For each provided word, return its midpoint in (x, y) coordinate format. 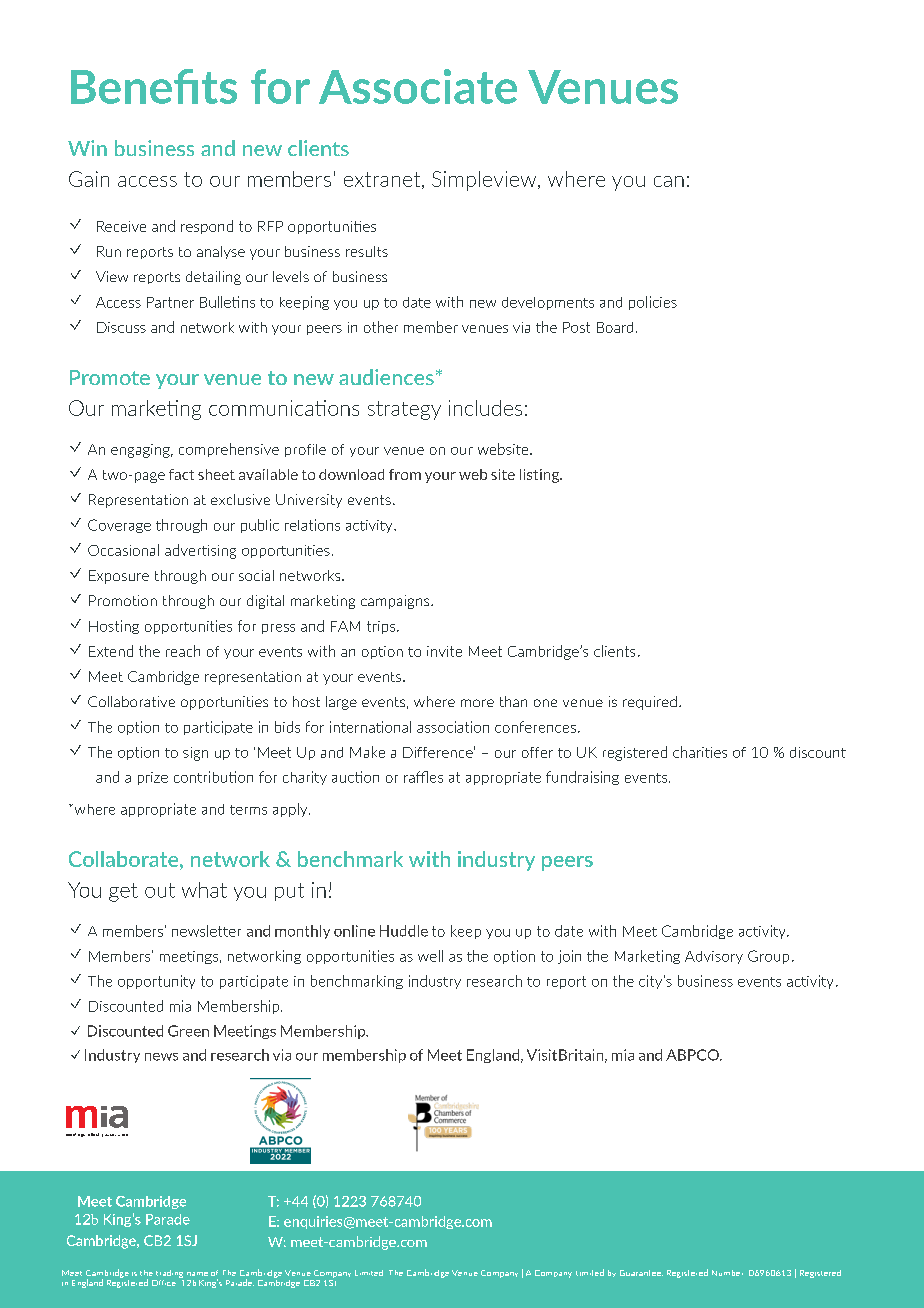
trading (169, 1274)
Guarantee (641, 1273)
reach (183, 651)
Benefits (154, 86)
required (650, 703)
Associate (418, 86)
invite (444, 651)
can (669, 181)
